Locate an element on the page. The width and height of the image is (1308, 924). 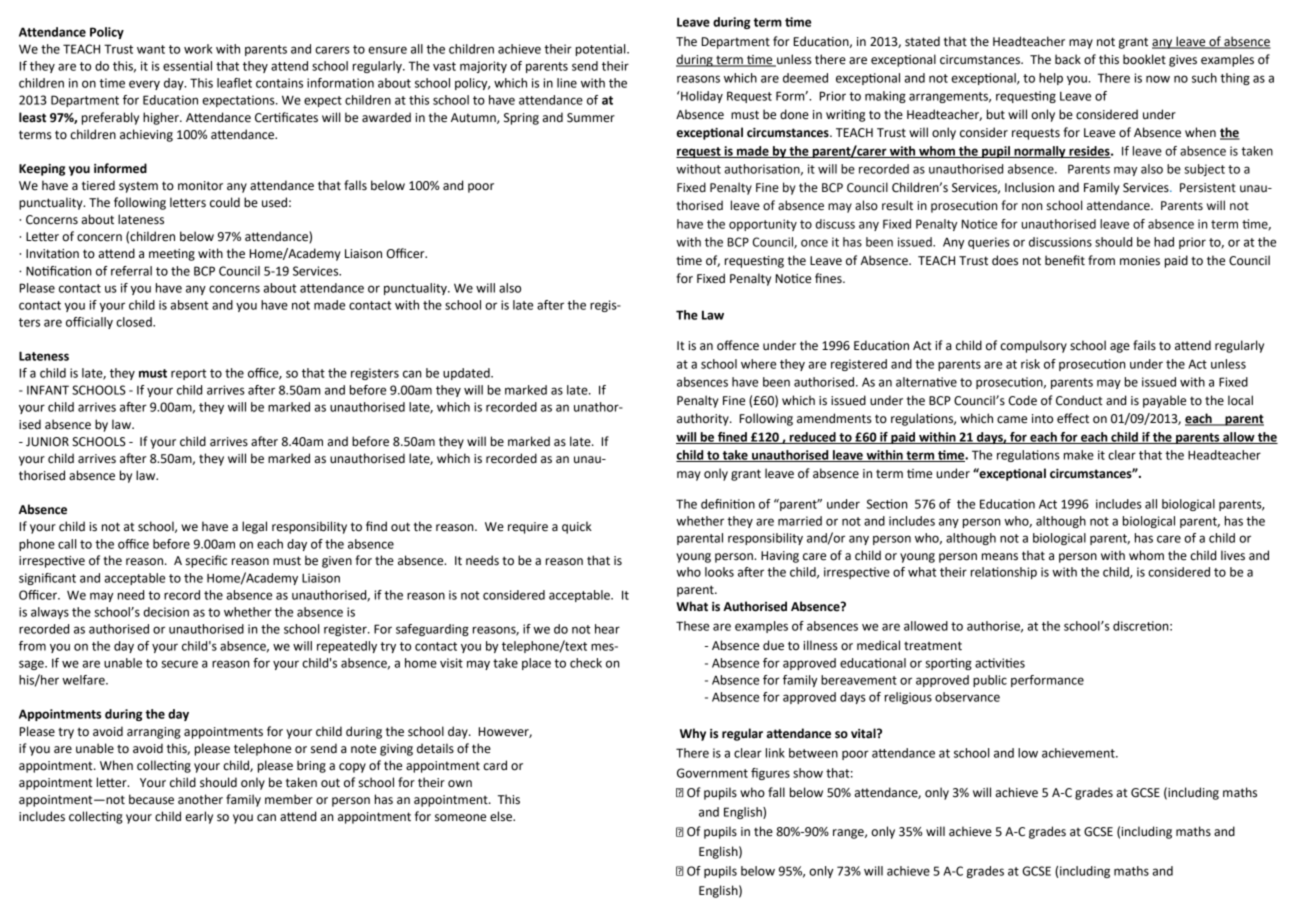
could is located at coordinates (225, 202).
